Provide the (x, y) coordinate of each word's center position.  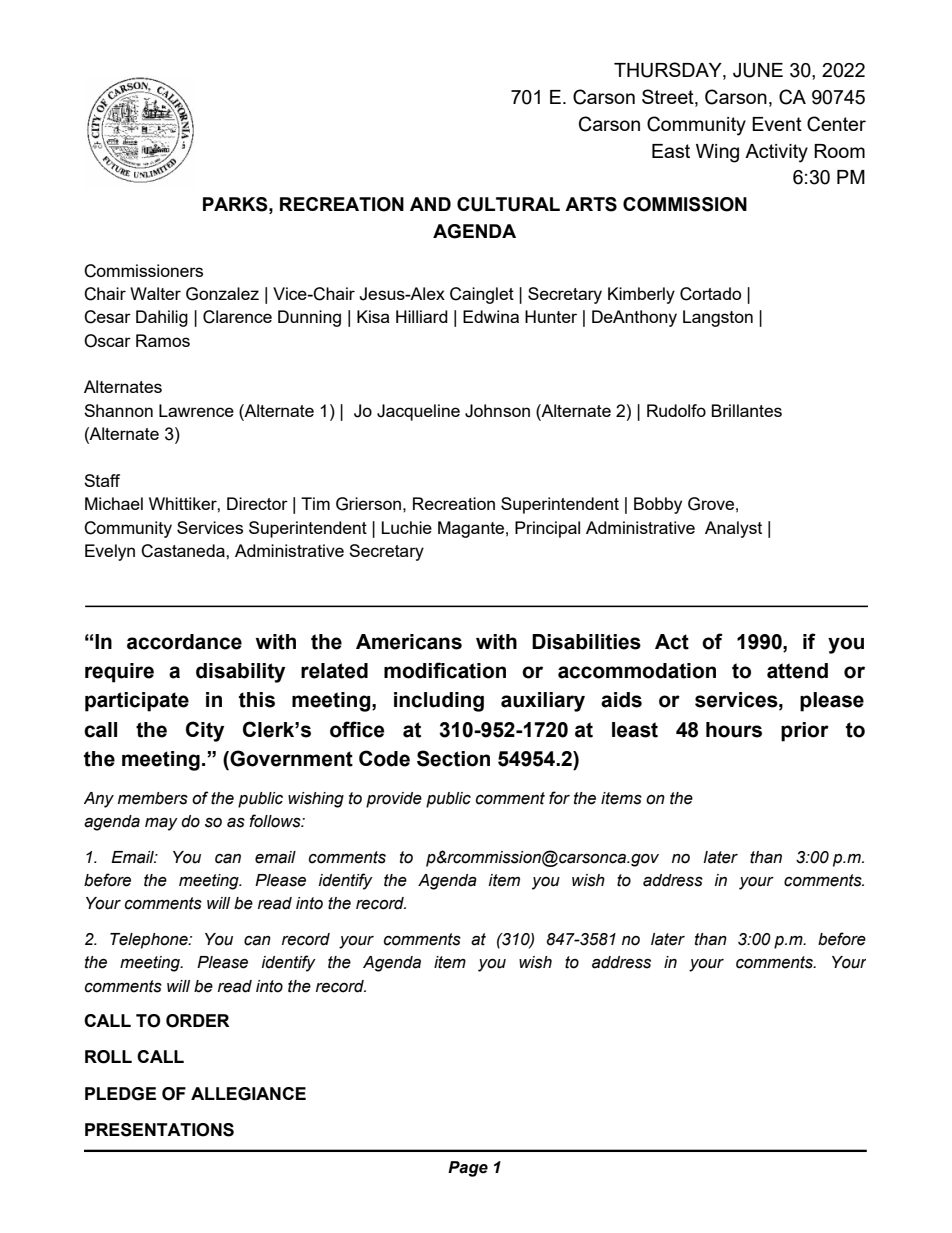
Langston (718, 318)
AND (430, 204)
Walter (155, 293)
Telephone (150, 941)
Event (777, 124)
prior (805, 732)
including (439, 702)
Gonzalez (222, 294)
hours (734, 730)
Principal (547, 529)
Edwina (491, 316)
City (205, 731)
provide (394, 800)
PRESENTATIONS (159, 1130)
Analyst (733, 529)
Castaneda (184, 551)
